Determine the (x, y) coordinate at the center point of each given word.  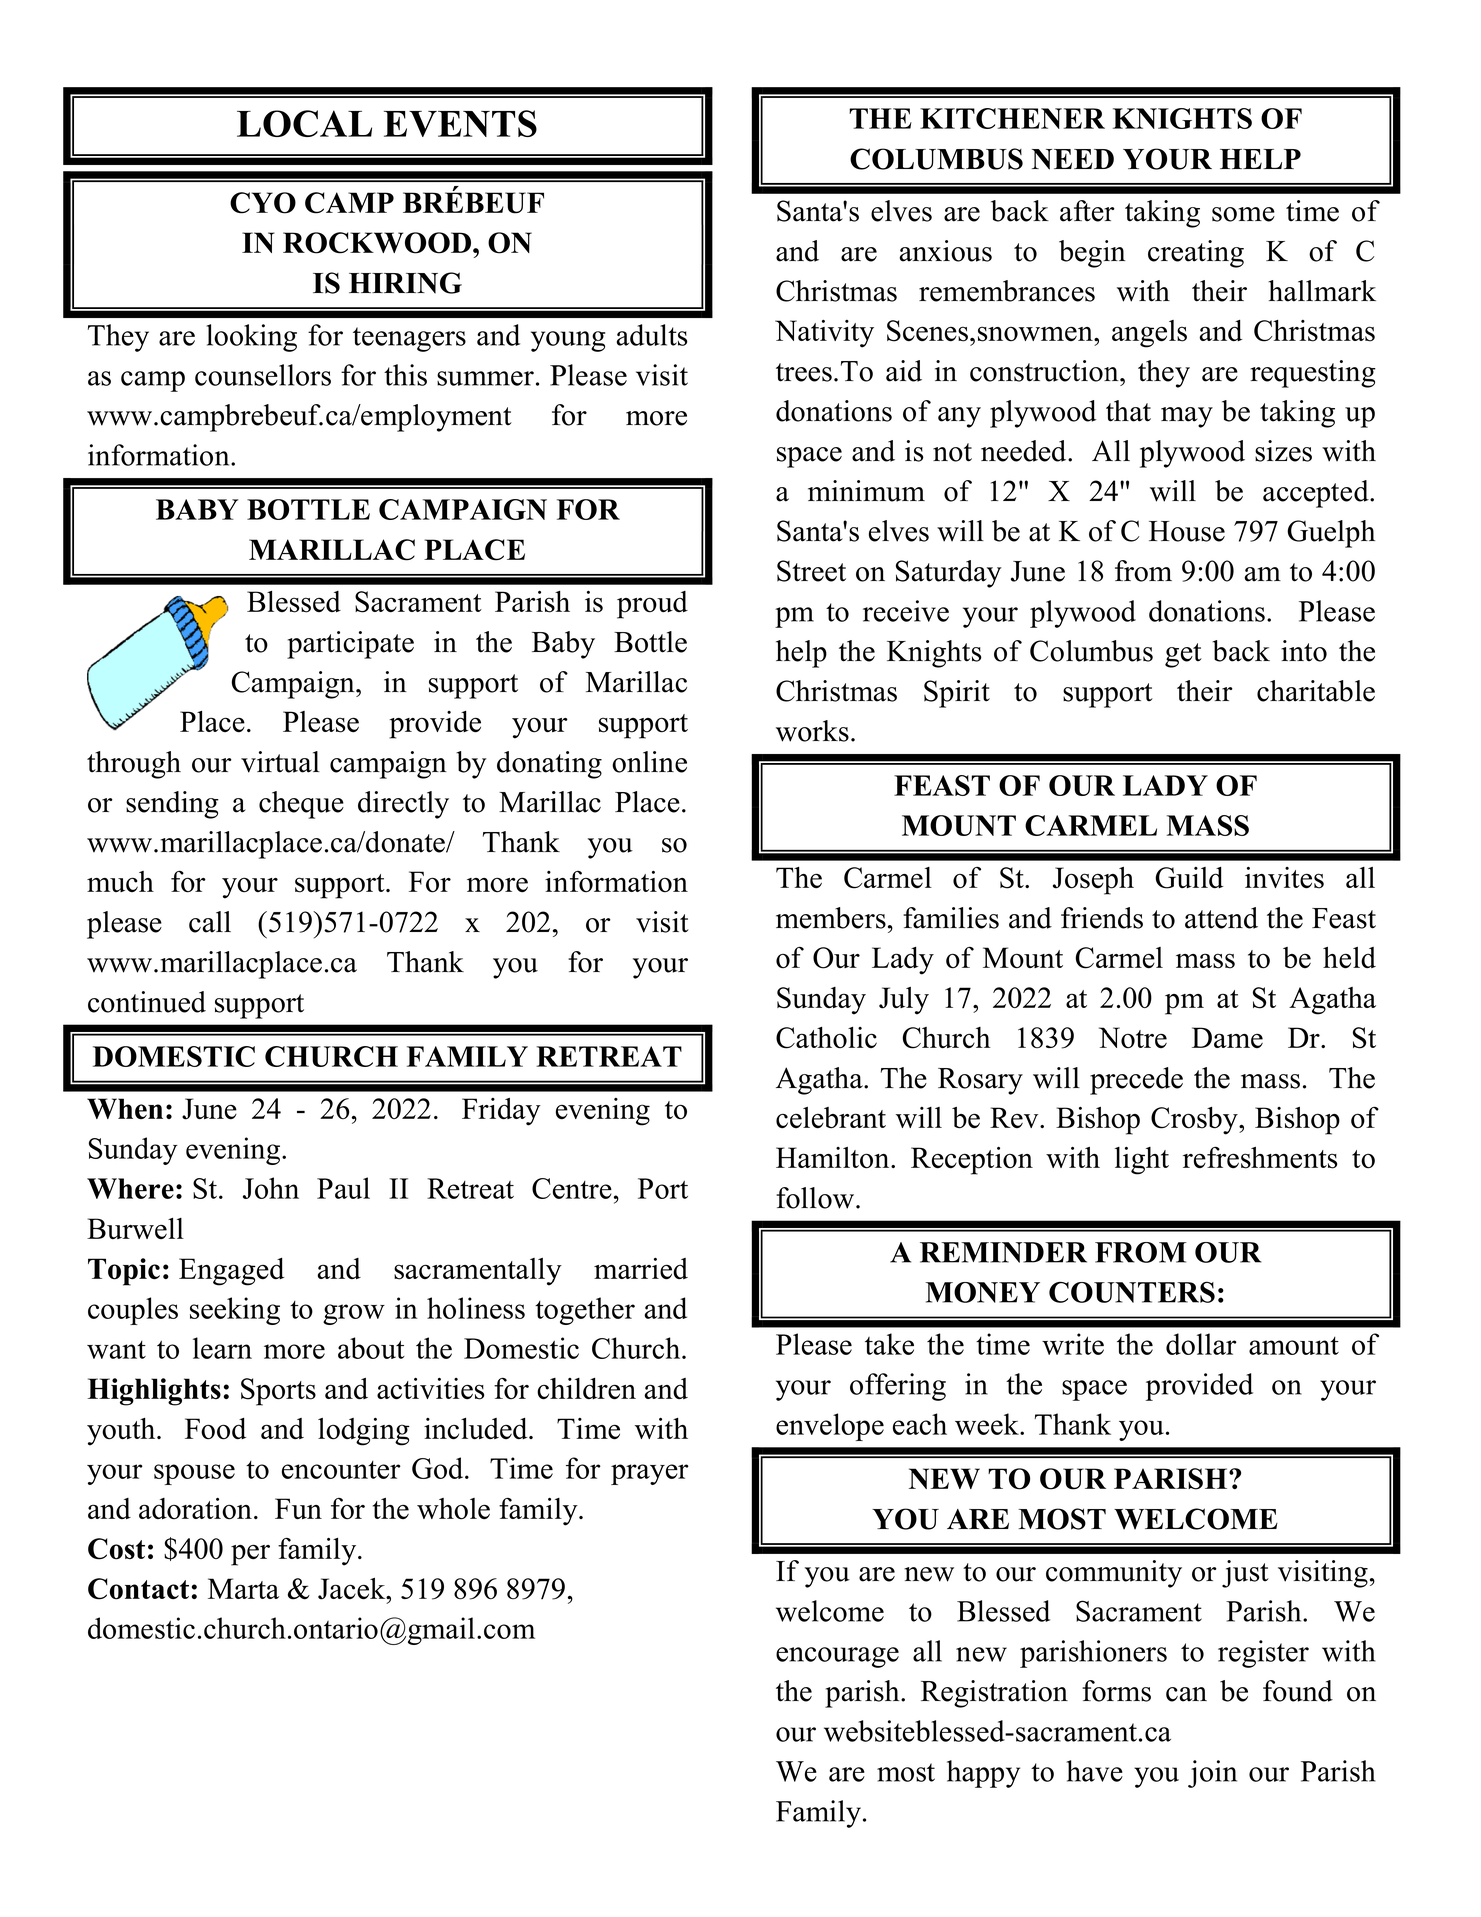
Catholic (826, 1038)
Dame (1227, 1037)
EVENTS (460, 123)
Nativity (824, 334)
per (250, 1555)
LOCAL (304, 123)
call (210, 922)
